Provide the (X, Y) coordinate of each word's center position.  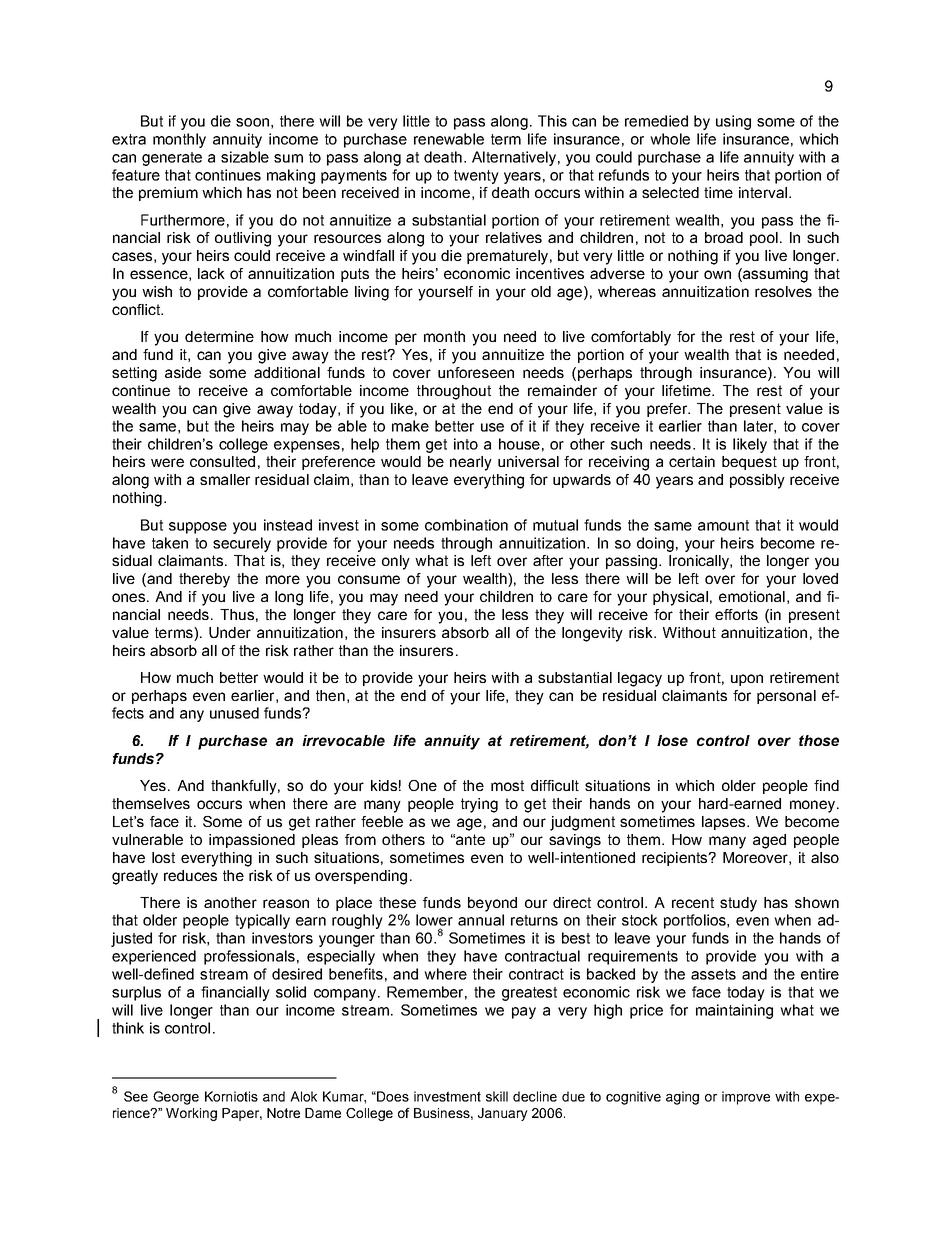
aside (183, 372)
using (733, 122)
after (548, 560)
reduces (190, 875)
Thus (237, 614)
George (176, 1098)
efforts (736, 614)
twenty (476, 177)
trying (479, 805)
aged (769, 841)
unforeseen (476, 372)
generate (172, 159)
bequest (749, 463)
